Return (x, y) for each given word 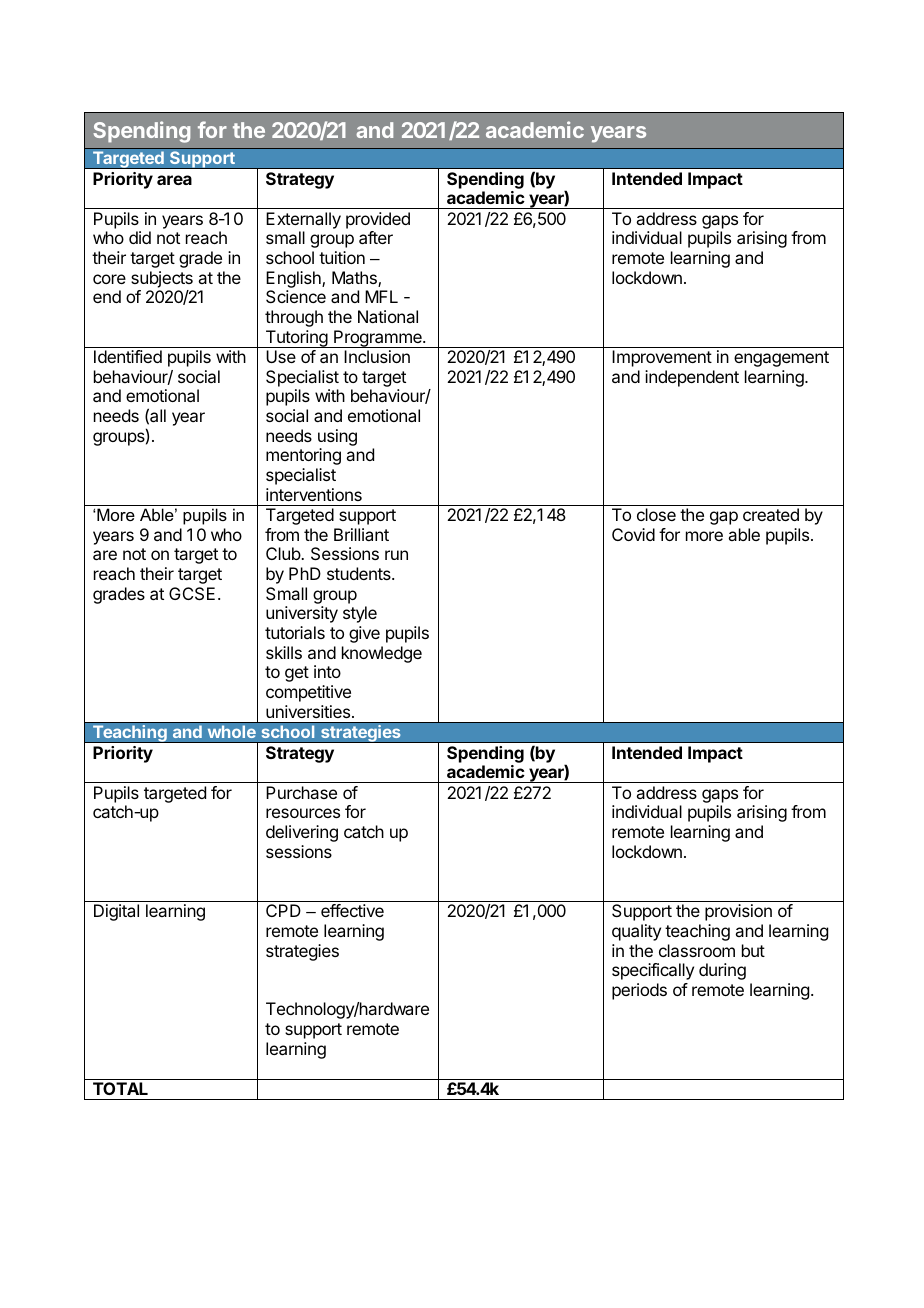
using (337, 439)
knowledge (382, 654)
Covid (633, 534)
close (656, 514)
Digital (116, 912)
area (174, 180)
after (376, 237)
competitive (308, 693)
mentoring (303, 456)
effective (352, 910)
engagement (781, 359)
